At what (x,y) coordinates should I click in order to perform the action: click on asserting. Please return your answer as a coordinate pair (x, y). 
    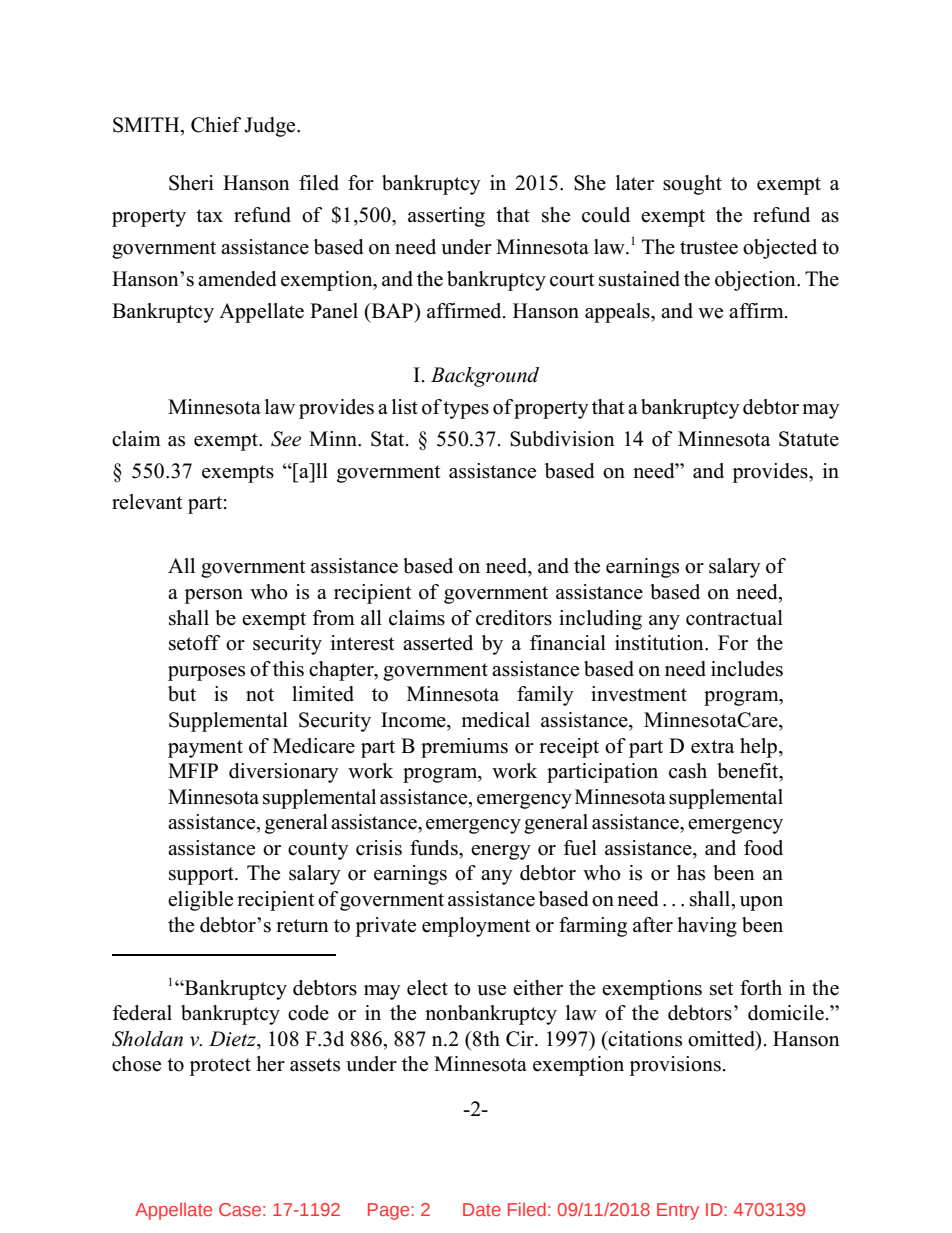
    Looking at the image, I should click on (446, 217).
